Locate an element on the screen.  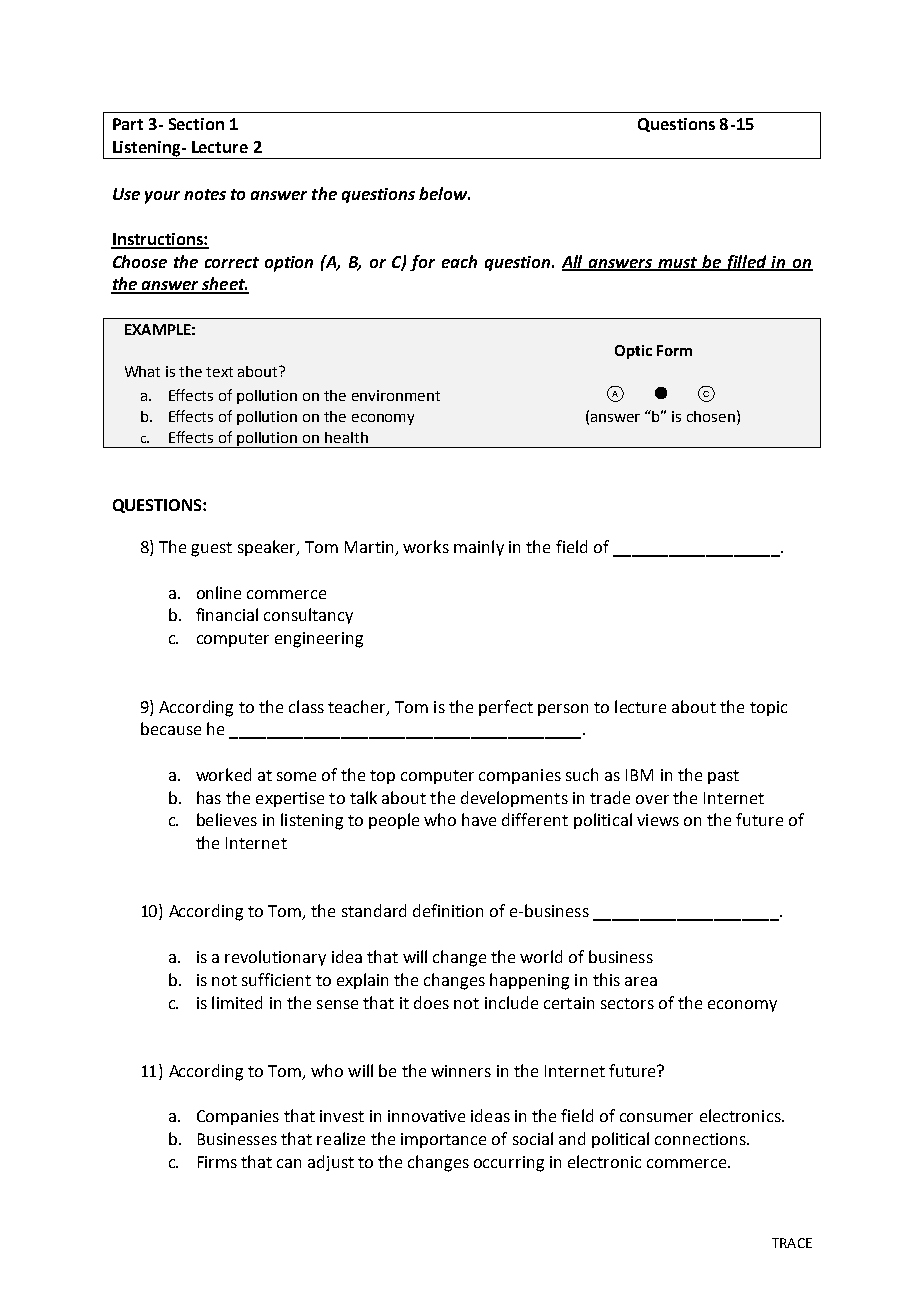
because is located at coordinates (171, 728).
